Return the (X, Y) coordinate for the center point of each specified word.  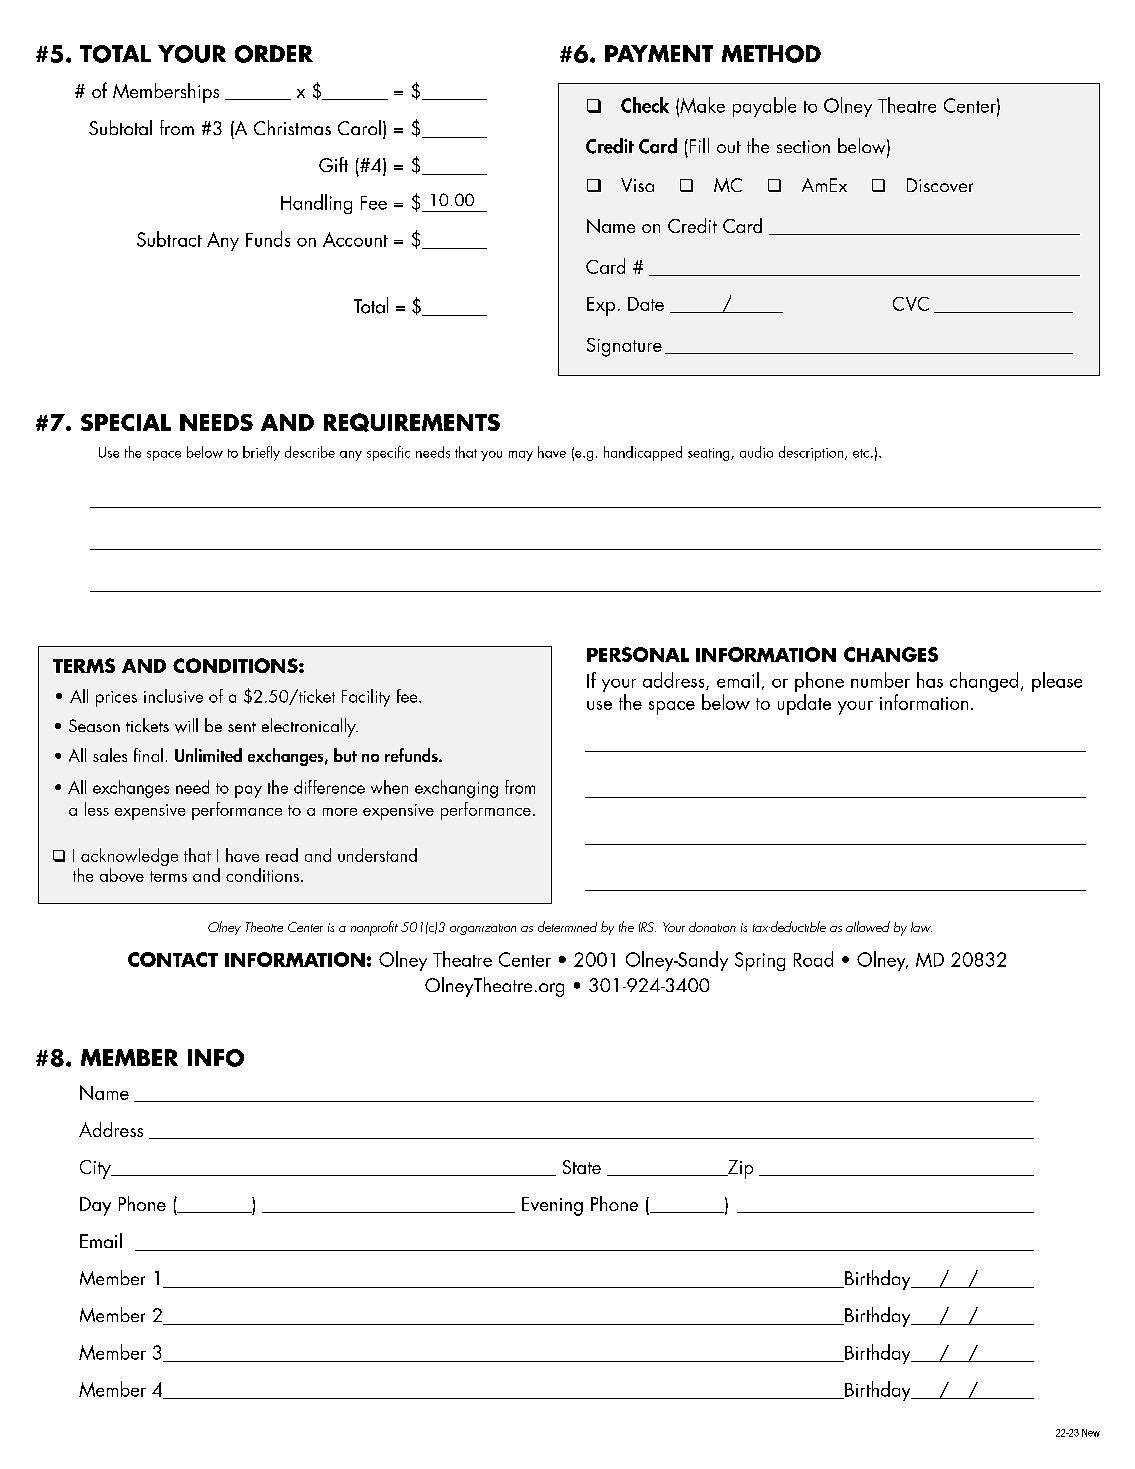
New (1091, 1433)
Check (645, 105)
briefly (261, 453)
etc (862, 453)
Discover (940, 185)
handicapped (643, 453)
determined (567, 926)
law (921, 927)
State (582, 1167)
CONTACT (173, 959)
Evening (552, 1206)
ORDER (274, 54)
